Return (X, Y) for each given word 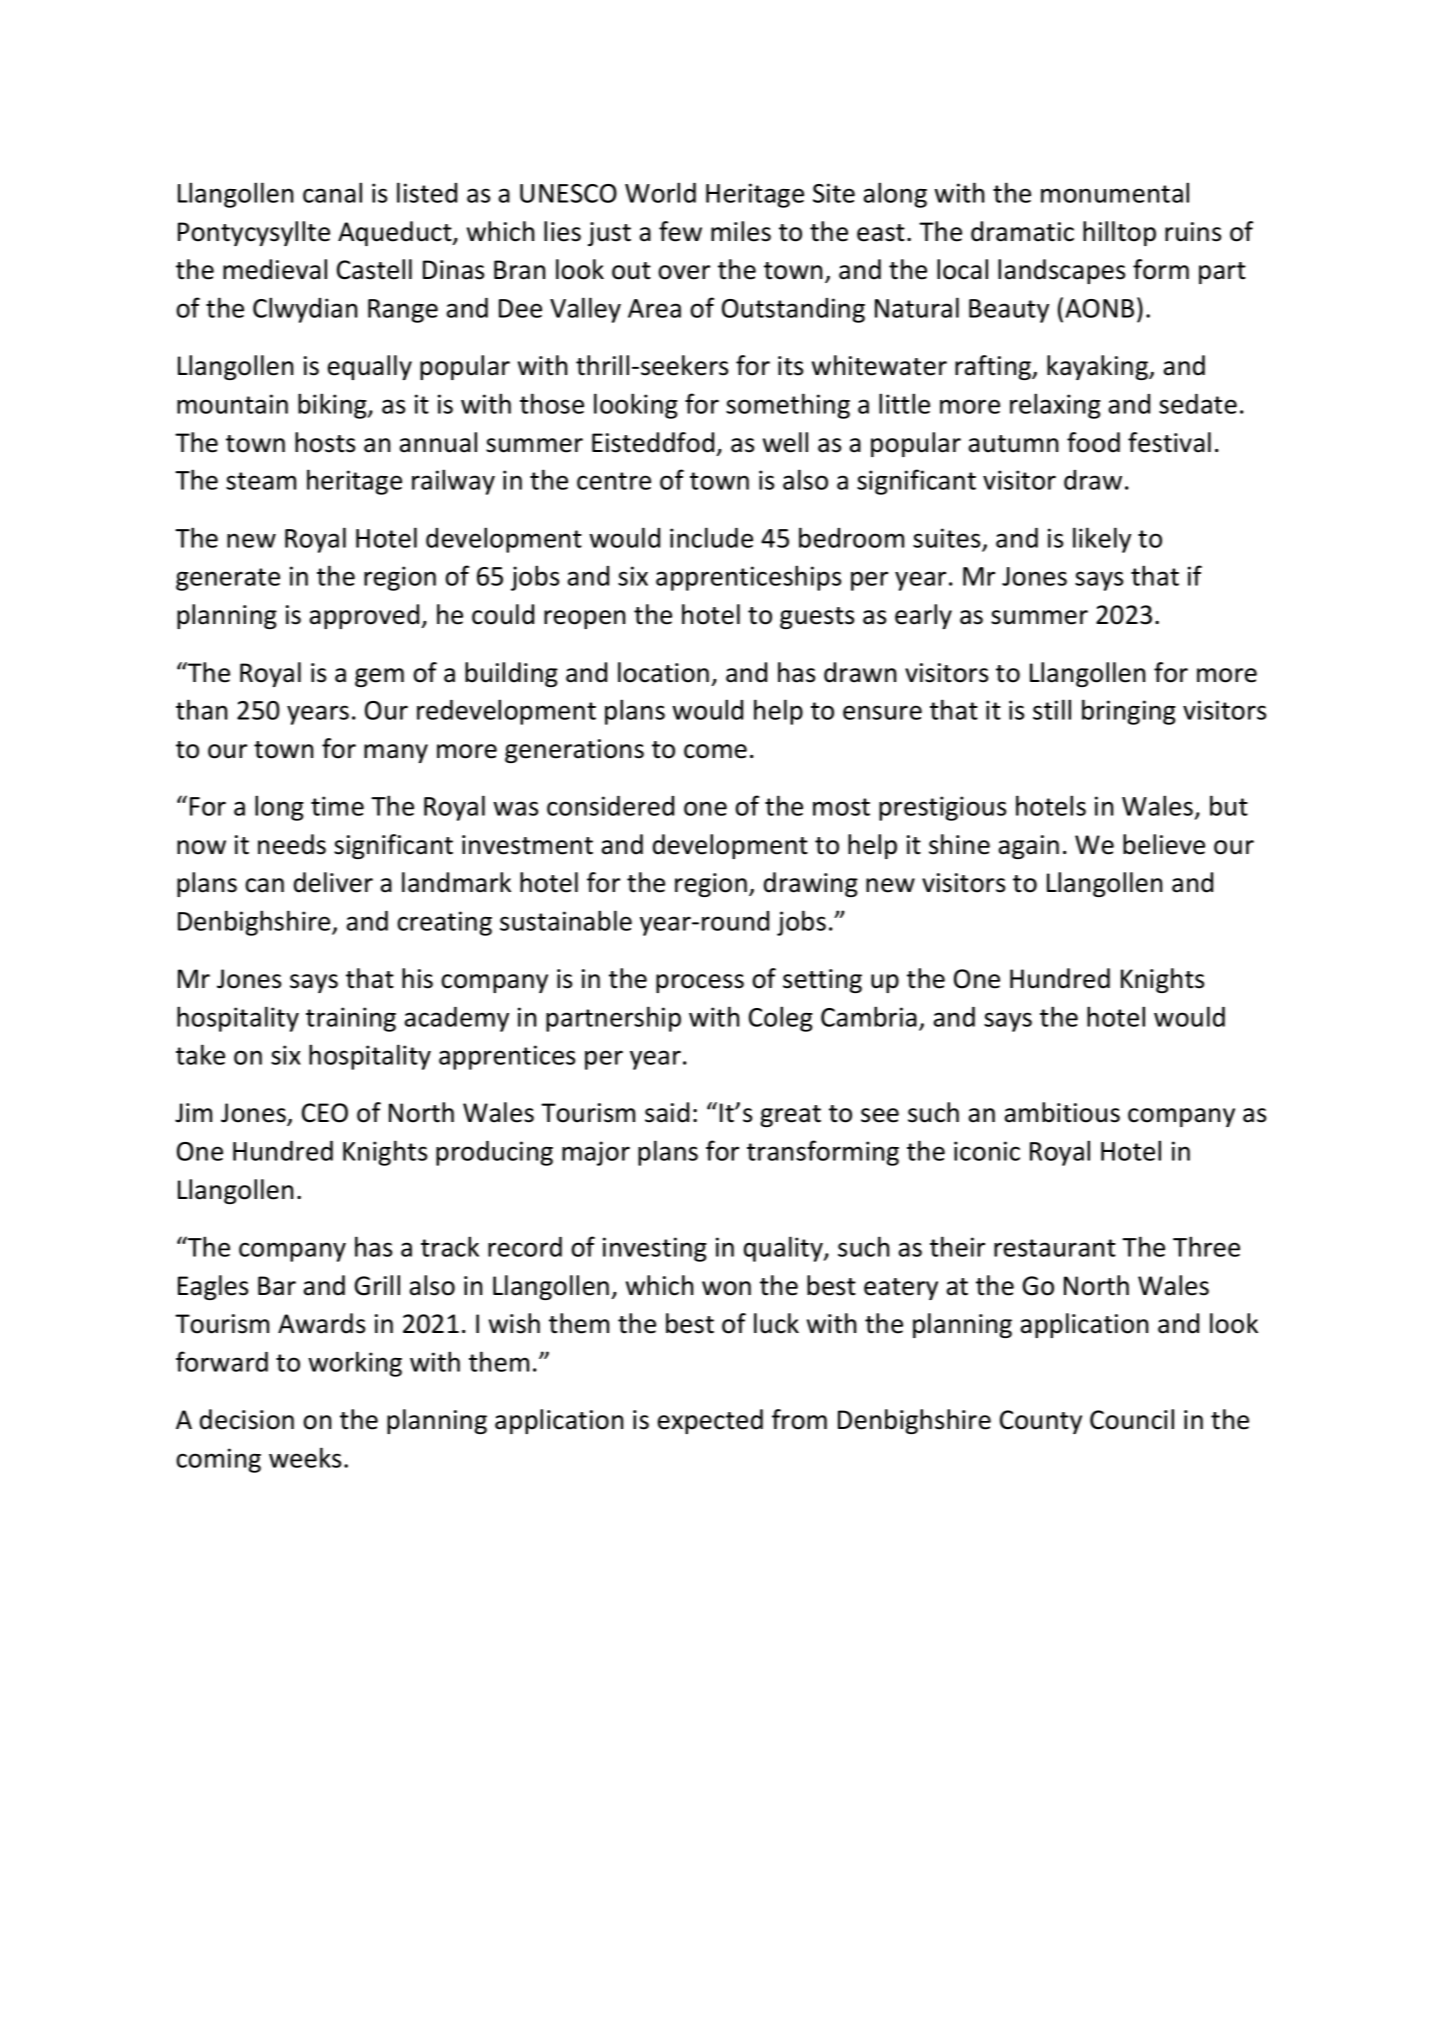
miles (741, 231)
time (337, 806)
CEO (325, 1113)
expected (710, 1421)
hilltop (1119, 233)
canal (332, 192)
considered (610, 806)
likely (1102, 540)
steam (261, 481)
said (667, 1112)
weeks (305, 1457)
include (711, 537)
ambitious (1062, 1112)
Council (1132, 1419)
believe (1164, 844)
